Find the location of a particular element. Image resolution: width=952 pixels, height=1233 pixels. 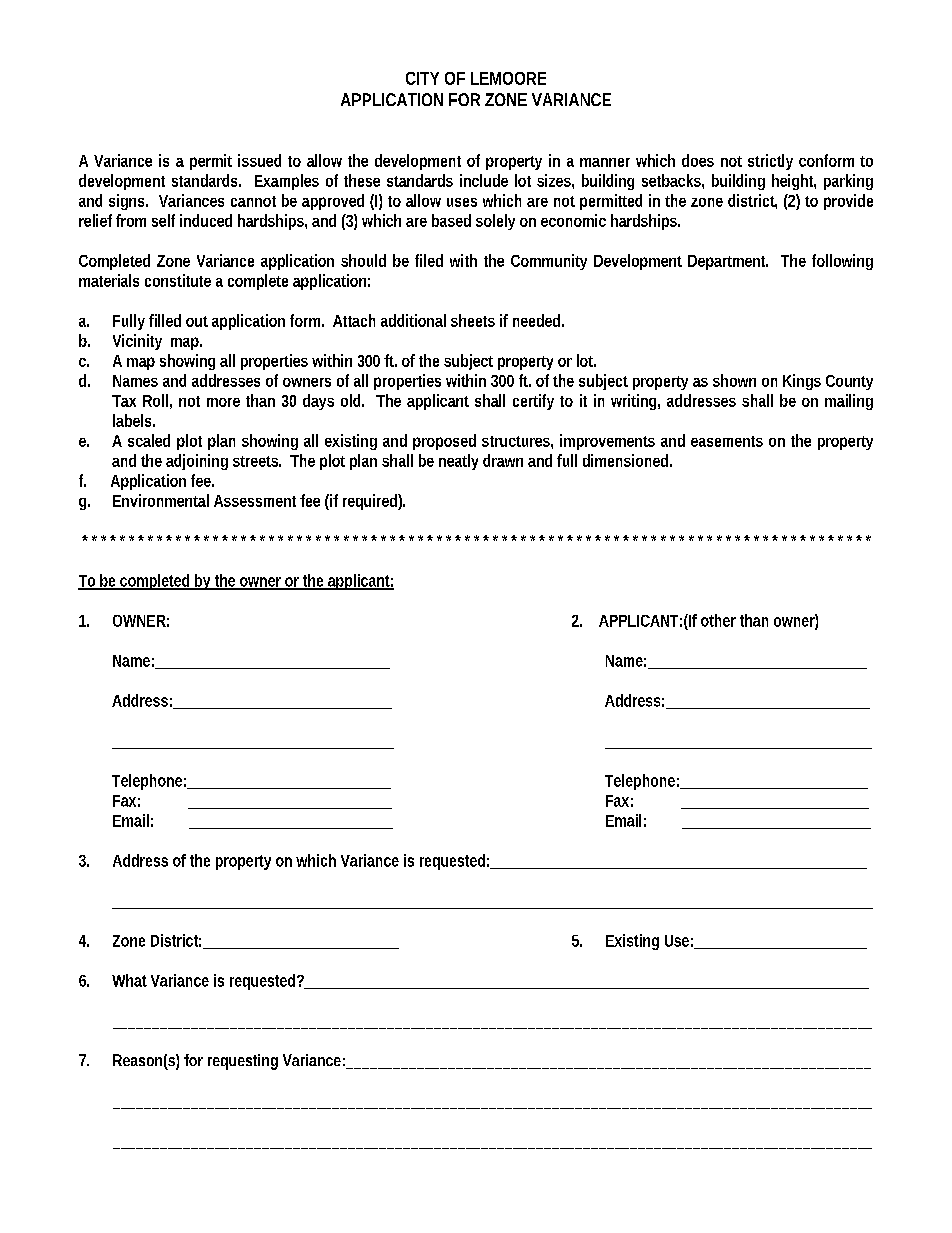

issued is located at coordinates (259, 160).
